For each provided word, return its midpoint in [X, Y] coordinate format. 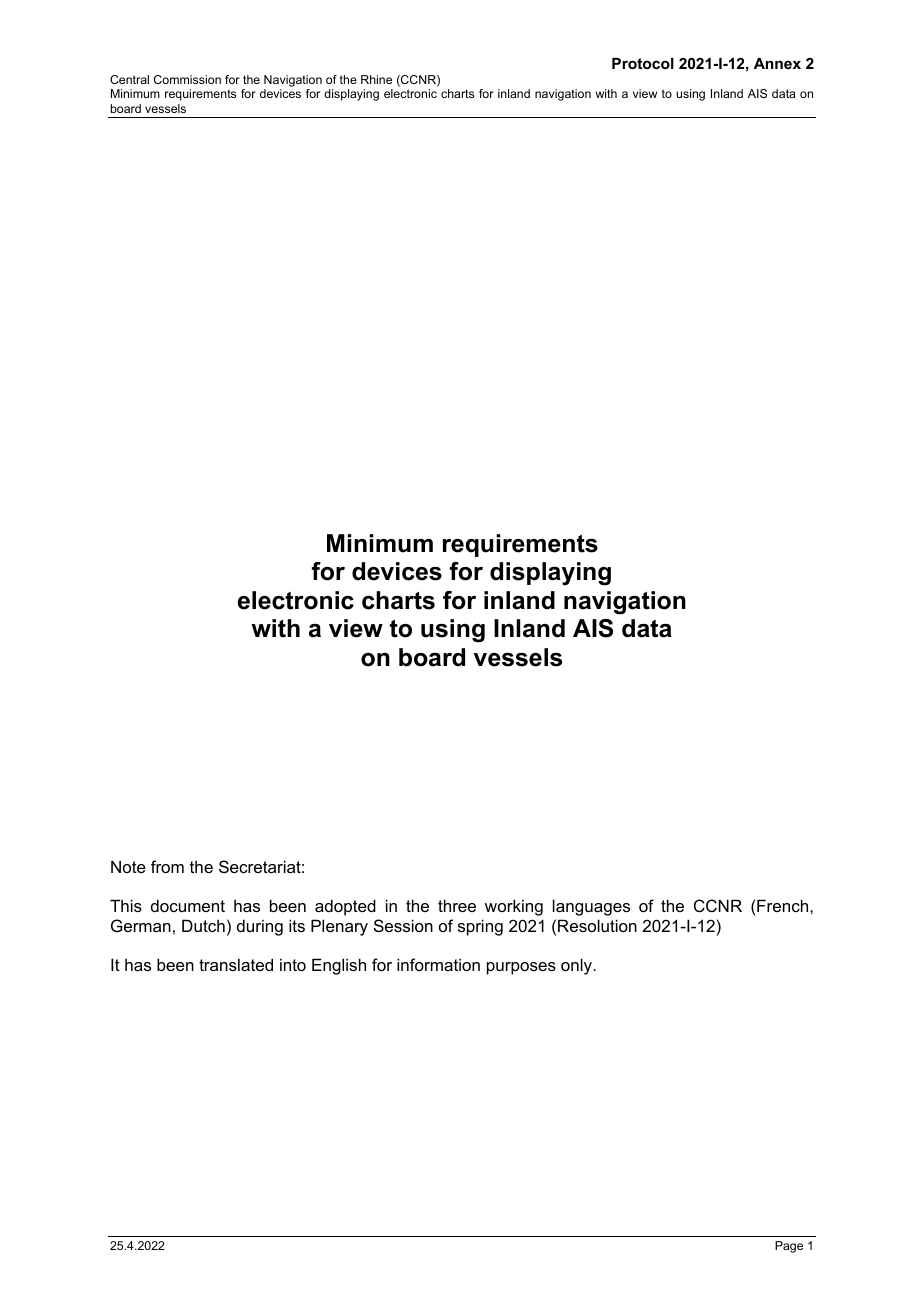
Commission [187, 79]
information [438, 964]
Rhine [376, 79]
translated [236, 964]
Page [789, 1247]
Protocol [643, 63]
